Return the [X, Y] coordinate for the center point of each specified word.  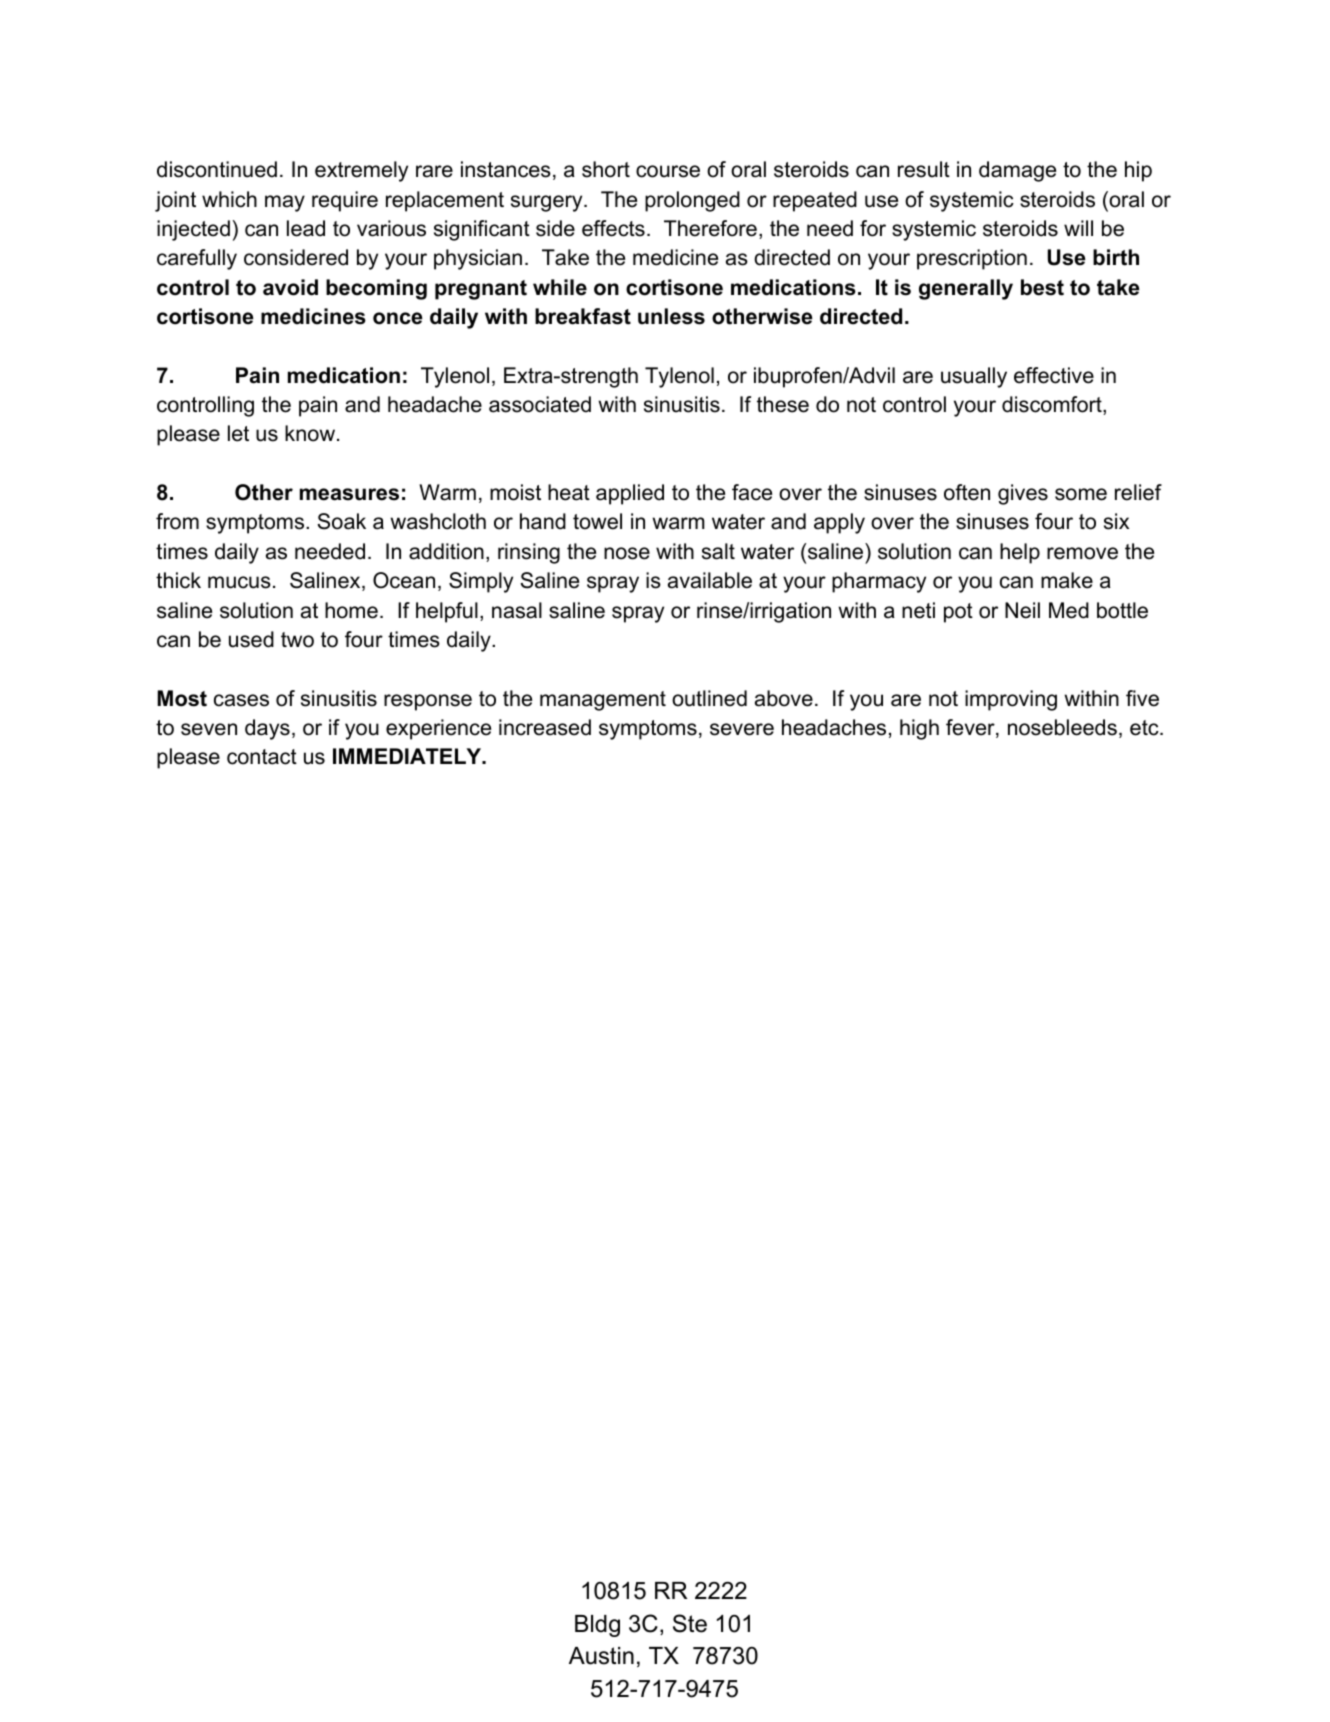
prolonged [692, 201]
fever [971, 728]
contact [262, 757]
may [285, 203]
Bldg [597, 1626]
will [1078, 228]
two [297, 640]
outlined [709, 698]
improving [1011, 700]
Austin [601, 1656]
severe [742, 729]
